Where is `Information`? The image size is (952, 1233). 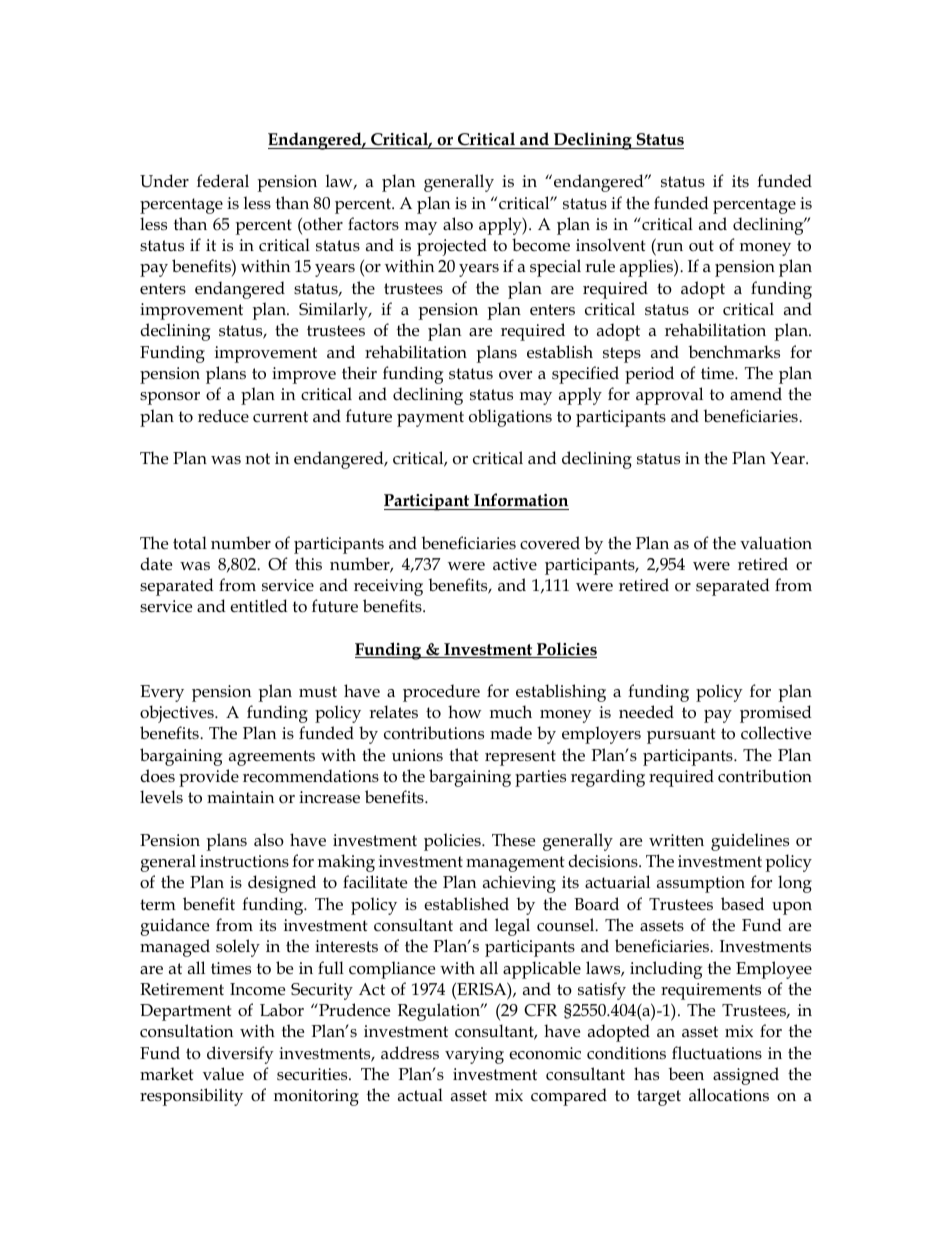
Information is located at coordinates (520, 501).
